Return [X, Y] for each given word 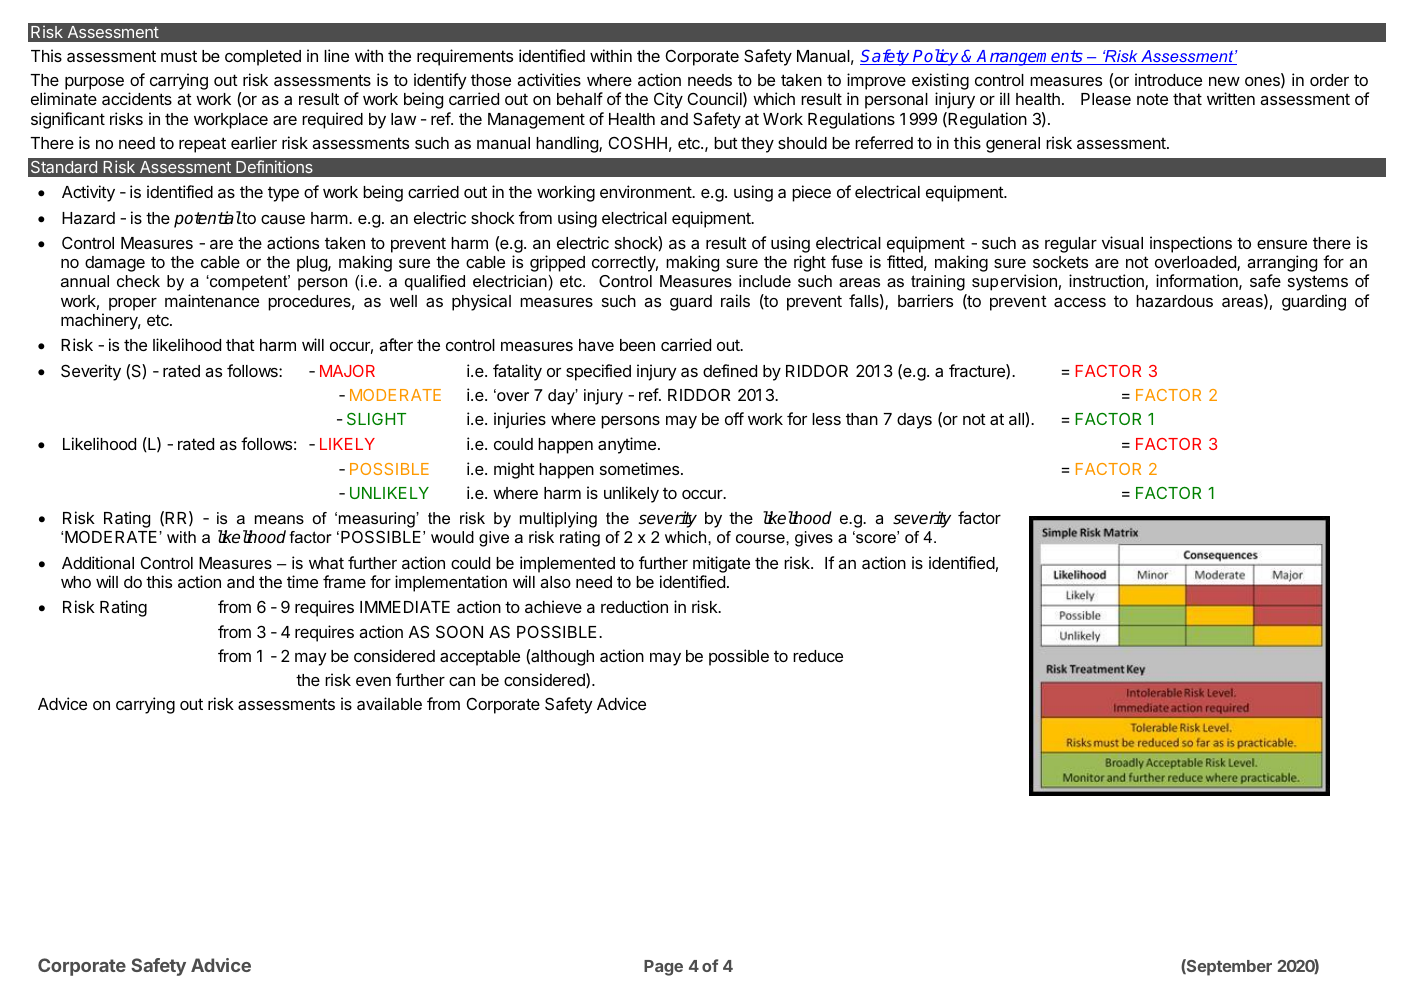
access [1080, 302]
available [389, 703]
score [876, 538]
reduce [818, 656]
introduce [1168, 79]
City [668, 100]
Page [663, 968]
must [179, 56]
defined [730, 370]
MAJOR [347, 371]
